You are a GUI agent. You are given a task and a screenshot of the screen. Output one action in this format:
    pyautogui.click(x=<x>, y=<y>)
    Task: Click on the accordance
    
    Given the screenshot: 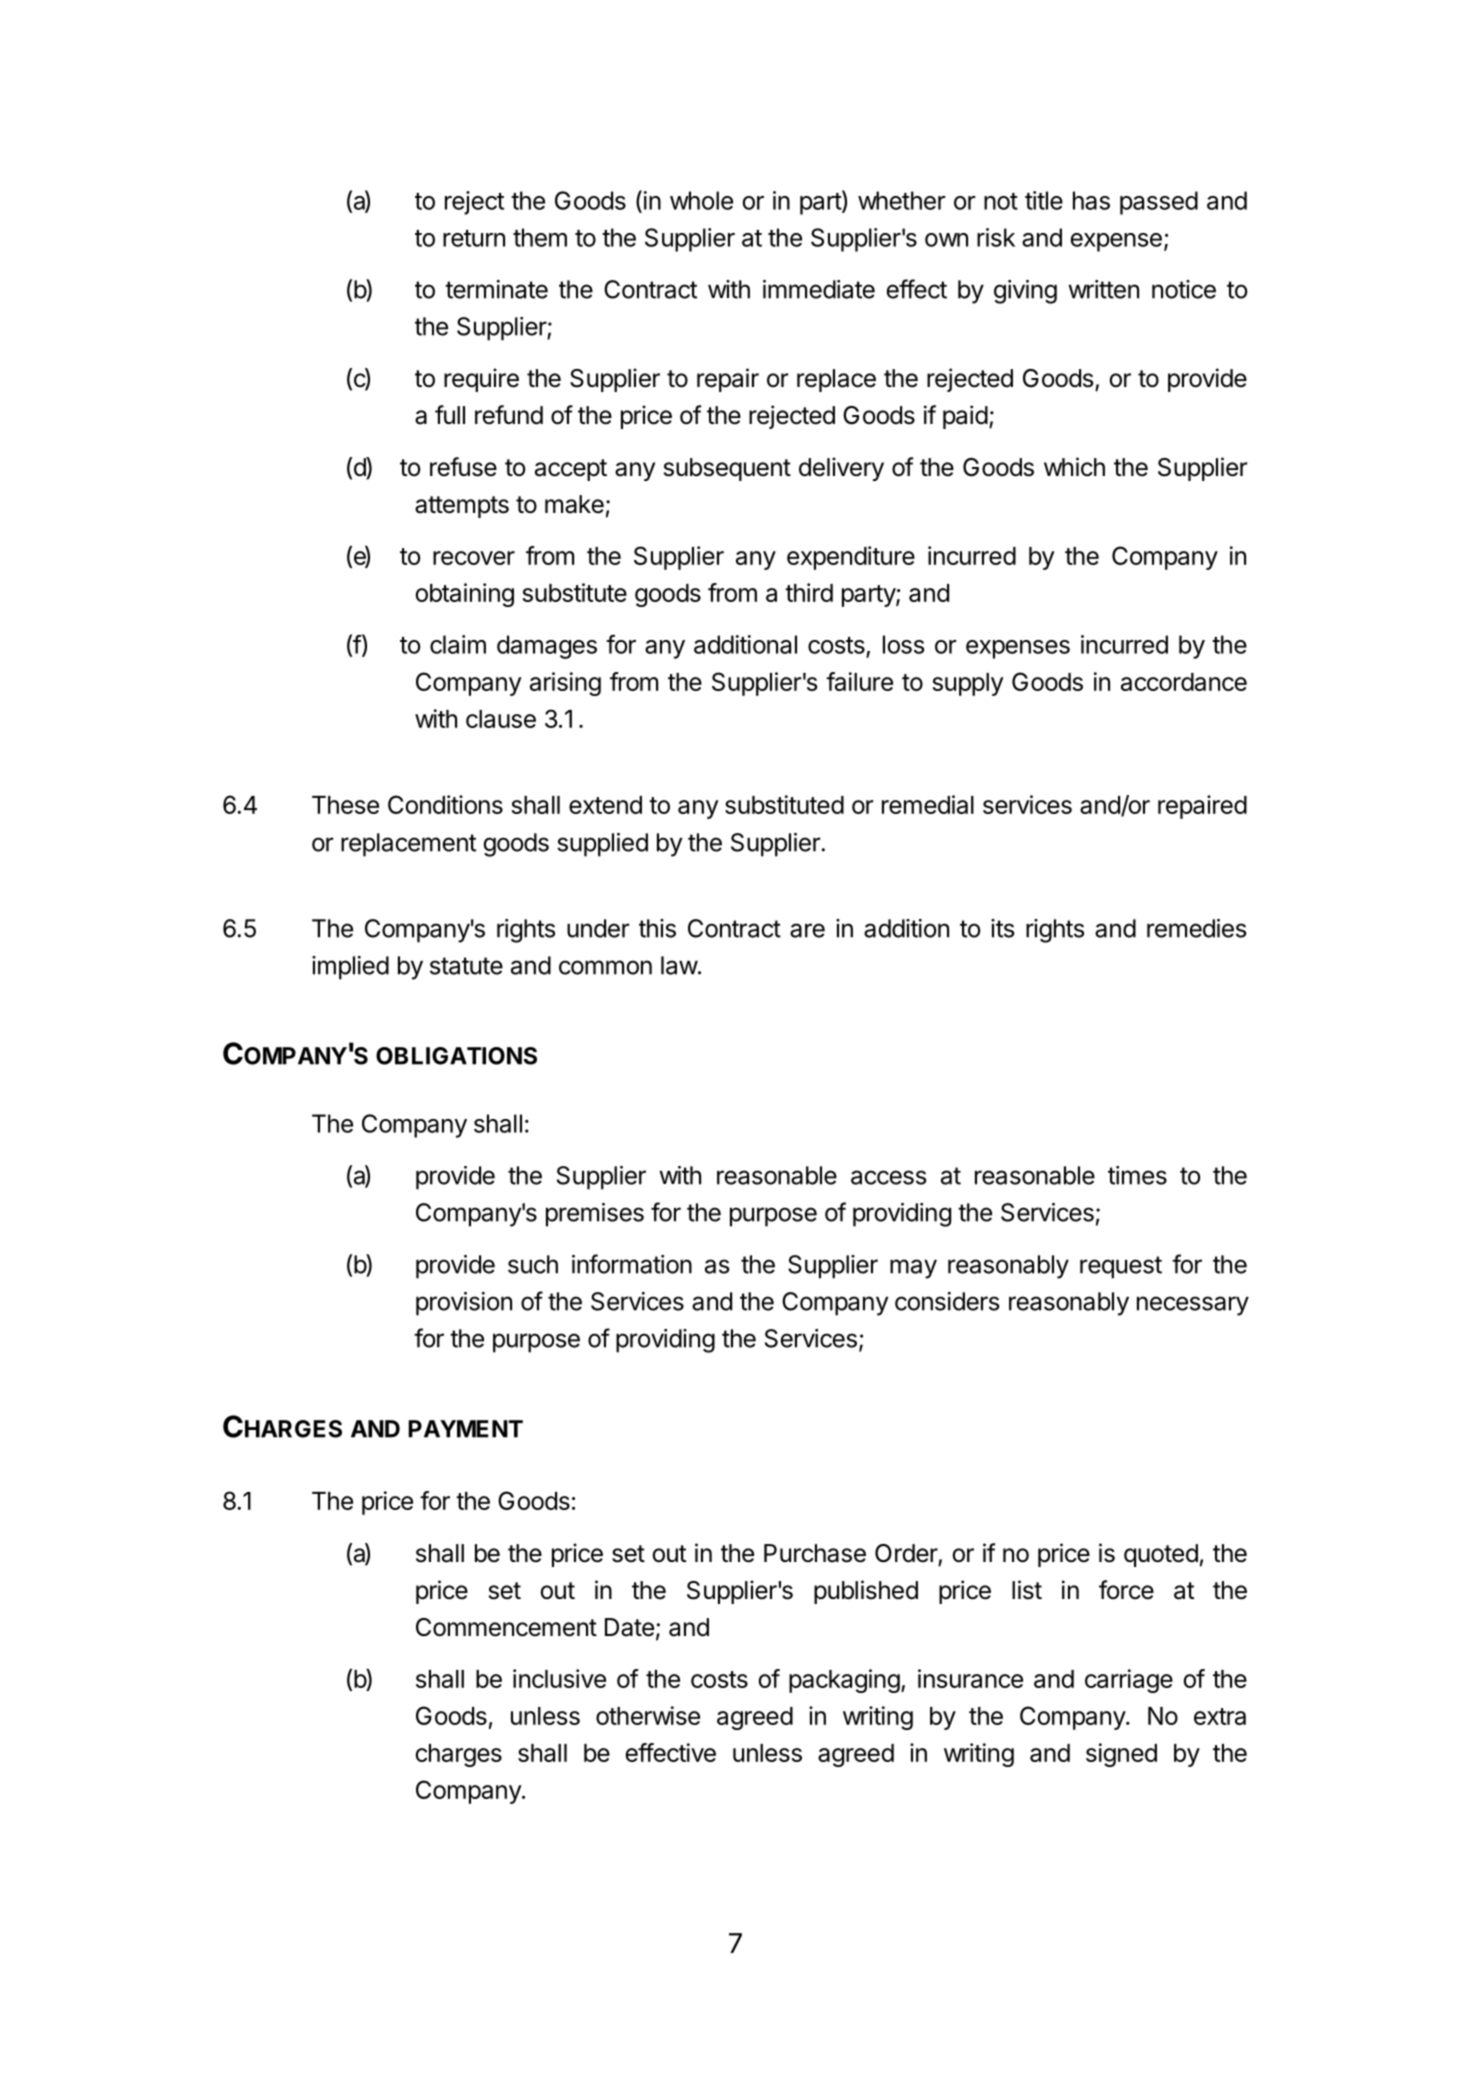 What is the action you would take?
    pyautogui.click(x=1184, y=682)
